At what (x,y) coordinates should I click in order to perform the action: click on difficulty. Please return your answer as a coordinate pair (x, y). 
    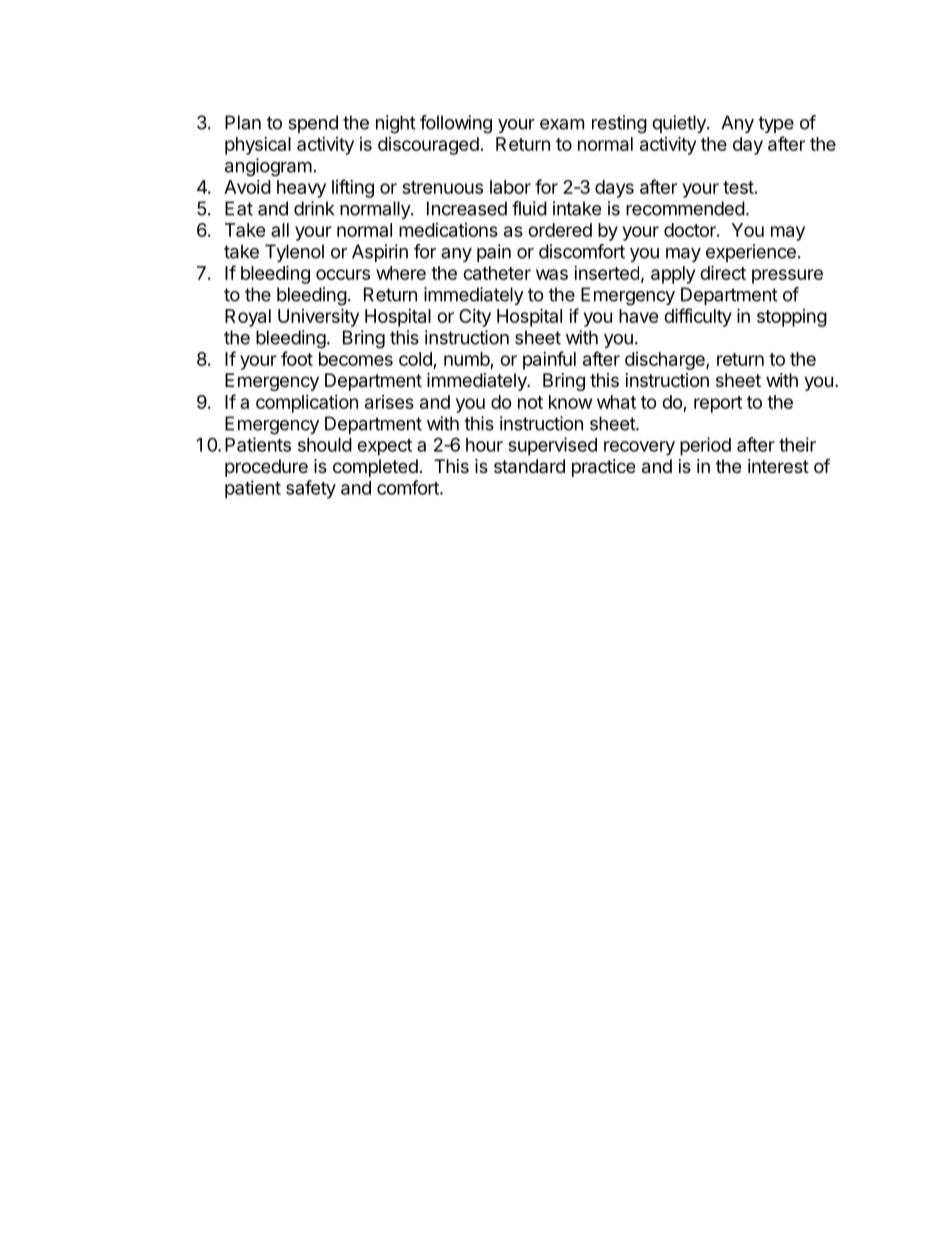
    Looking at the image, I should click on (698, 317).
